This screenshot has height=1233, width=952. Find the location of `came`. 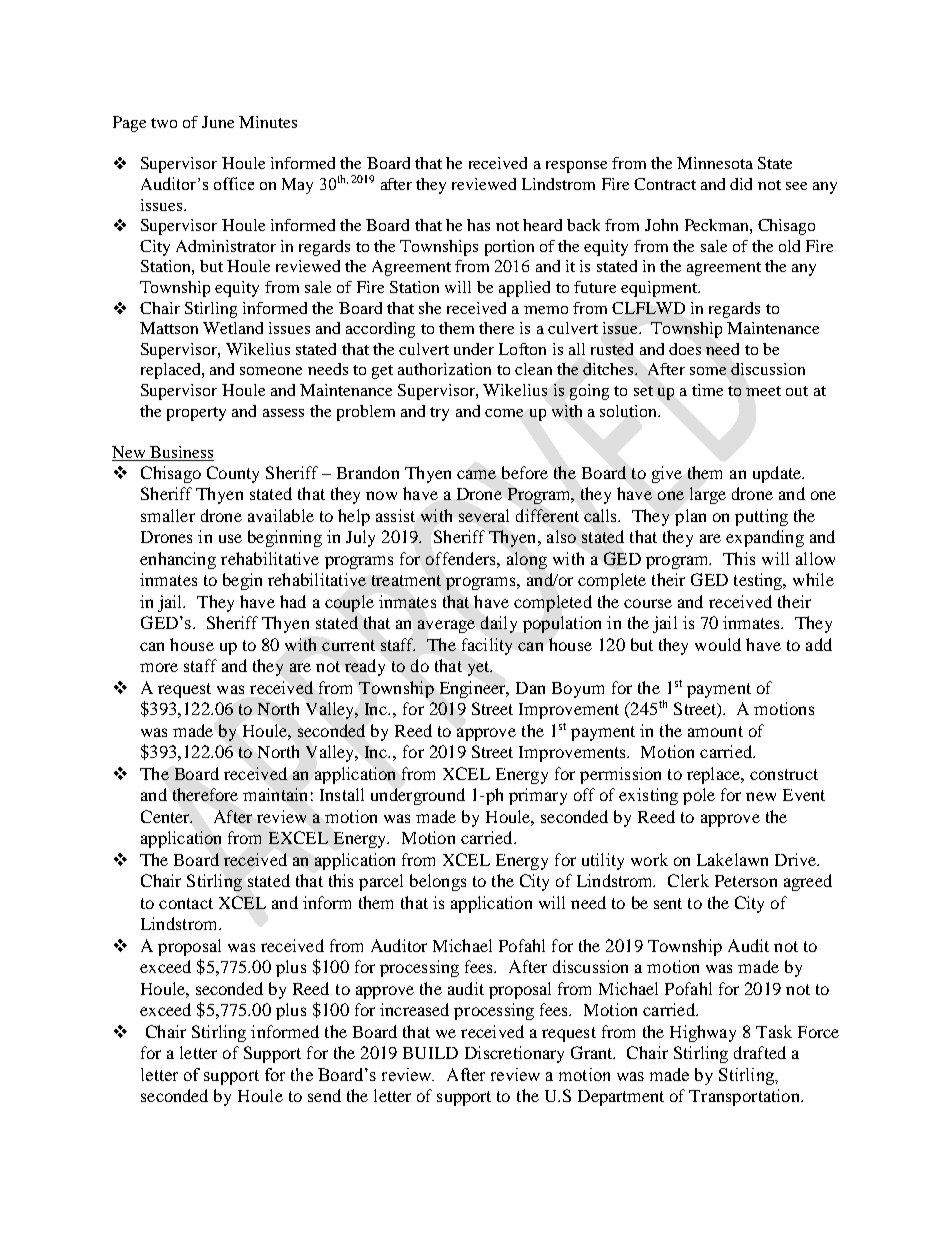

came is located at coordinates (476, 474).
